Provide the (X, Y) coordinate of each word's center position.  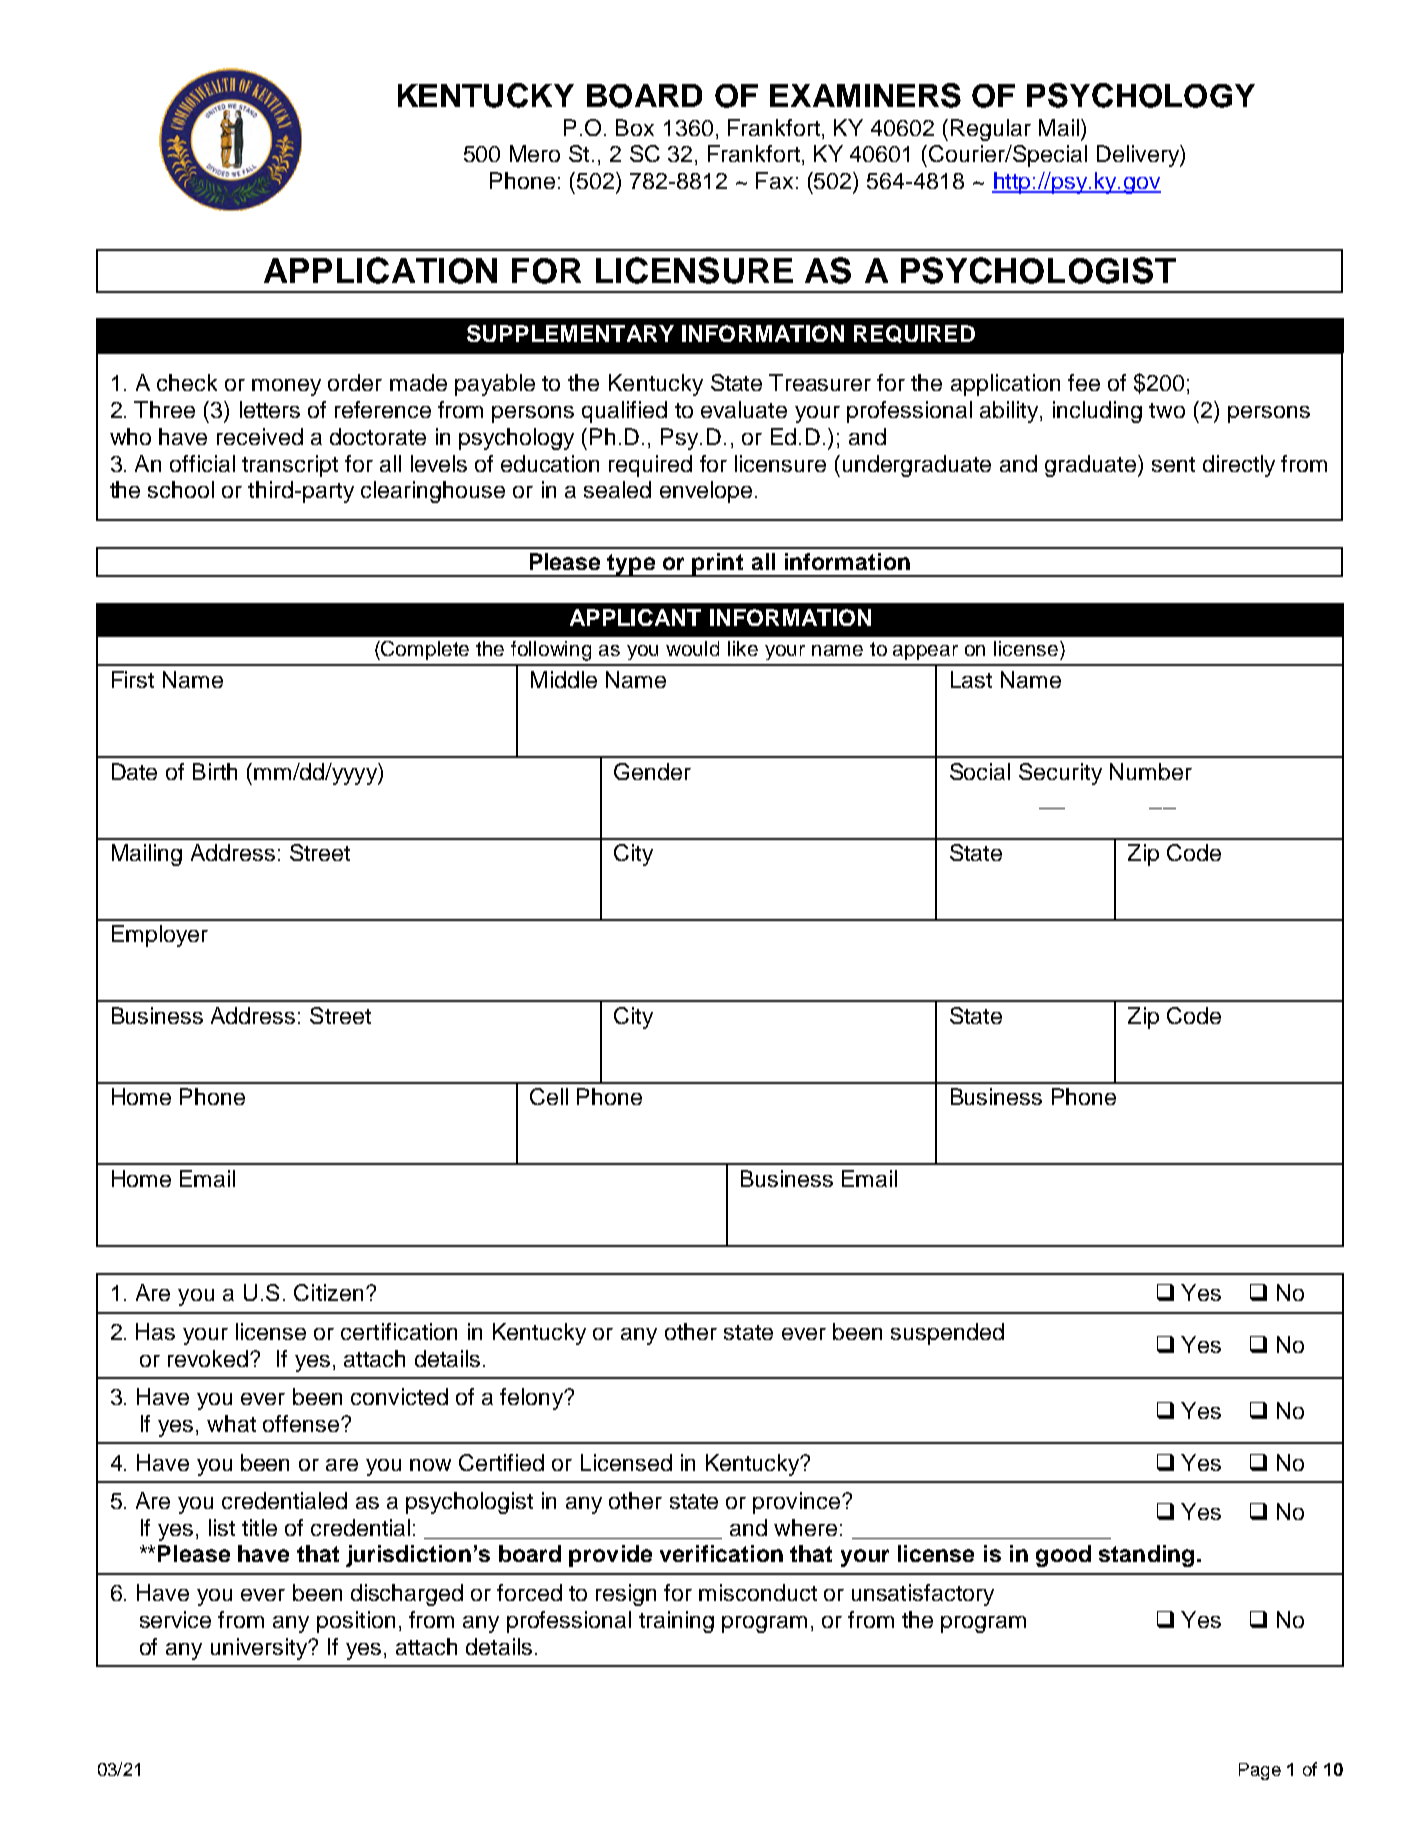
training (676, 1622)
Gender (652, 771)
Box (635, 127)
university (260, 1649)
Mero (535, 153)
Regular (991, 130)
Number (1151, 771)
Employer (160, 936)
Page (1260, 1771)
